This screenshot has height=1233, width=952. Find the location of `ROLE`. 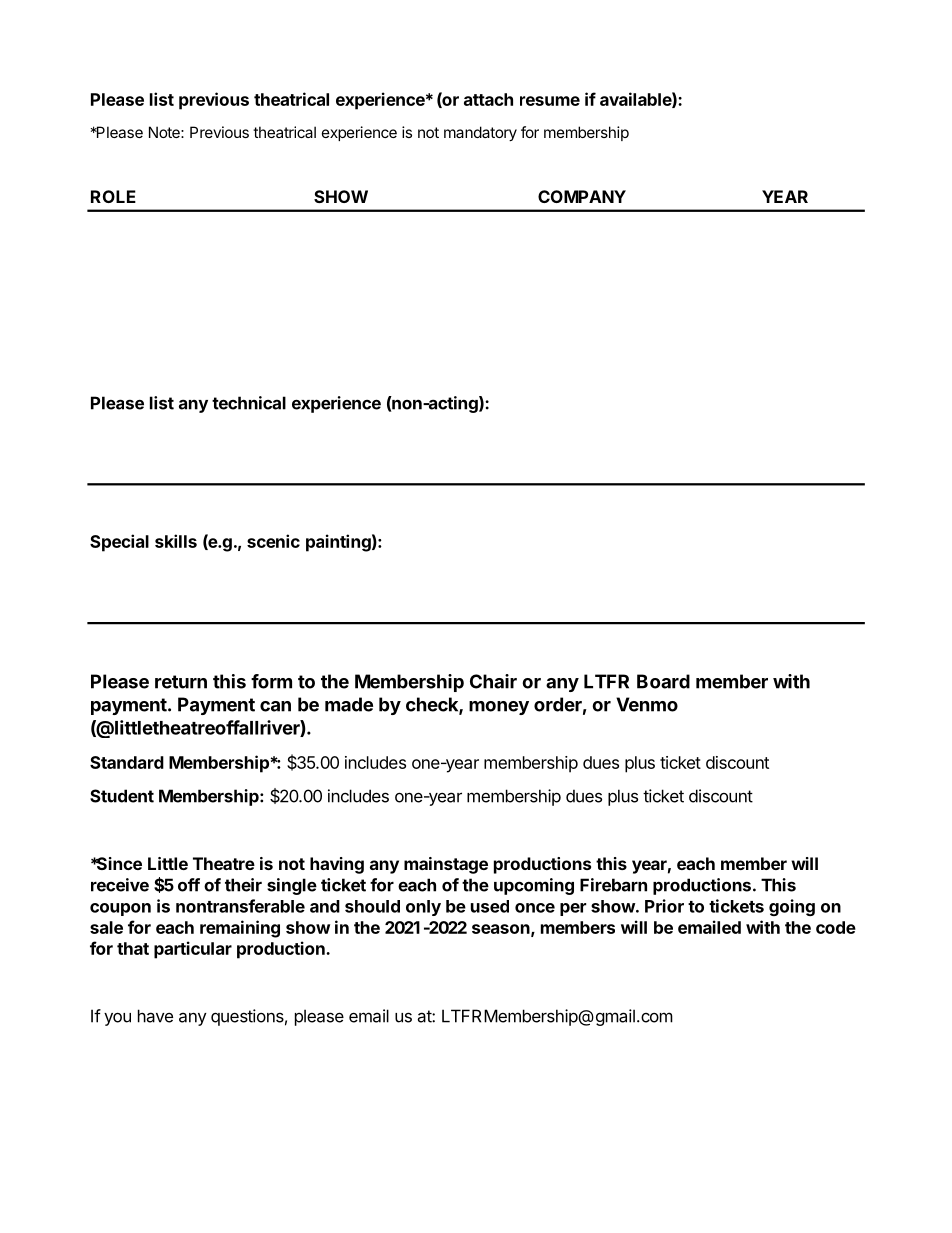

ROLE is located at coordinates (113, 196).
